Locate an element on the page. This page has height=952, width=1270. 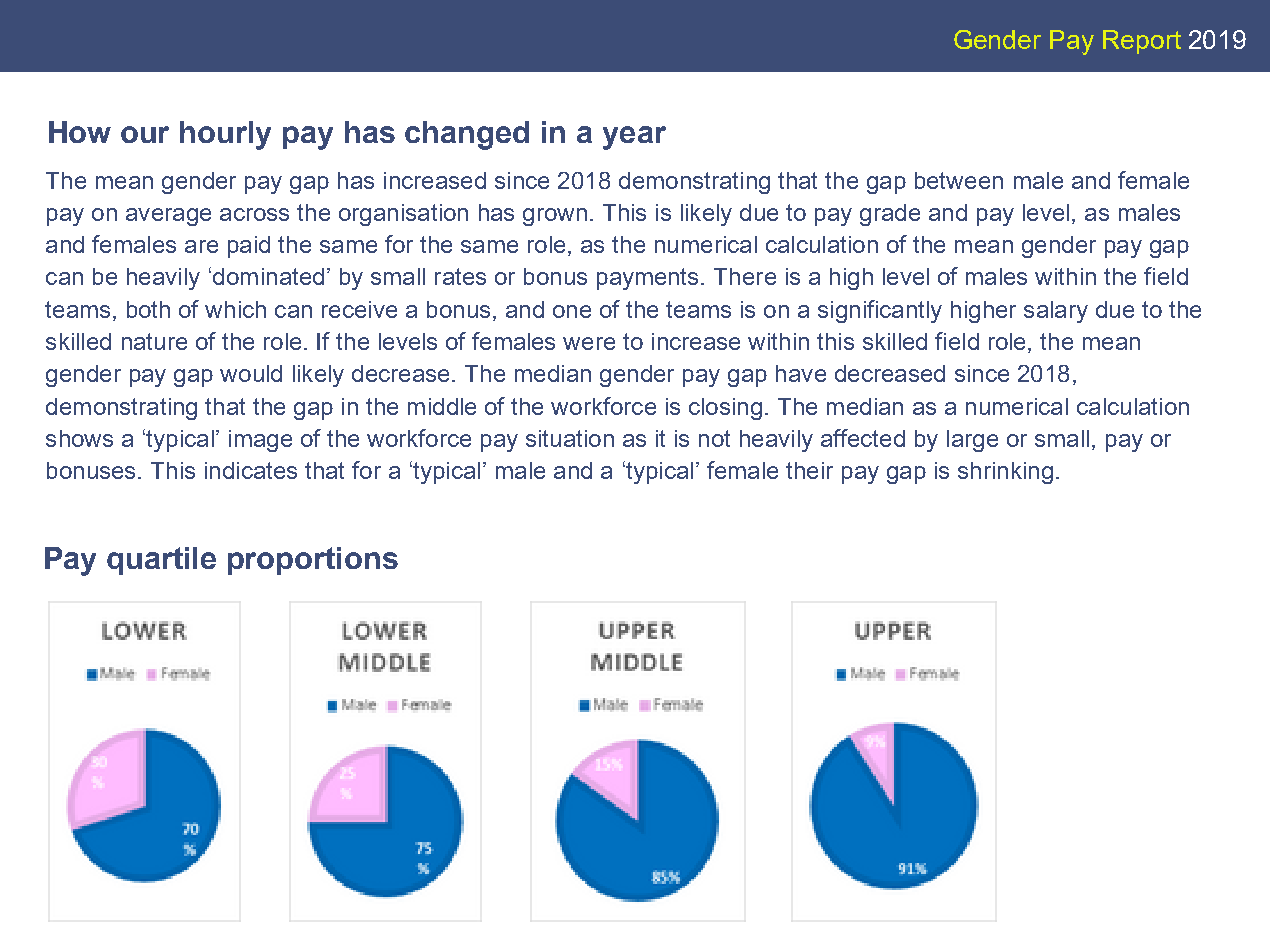
hourly is located at coordinates (225, 135).
